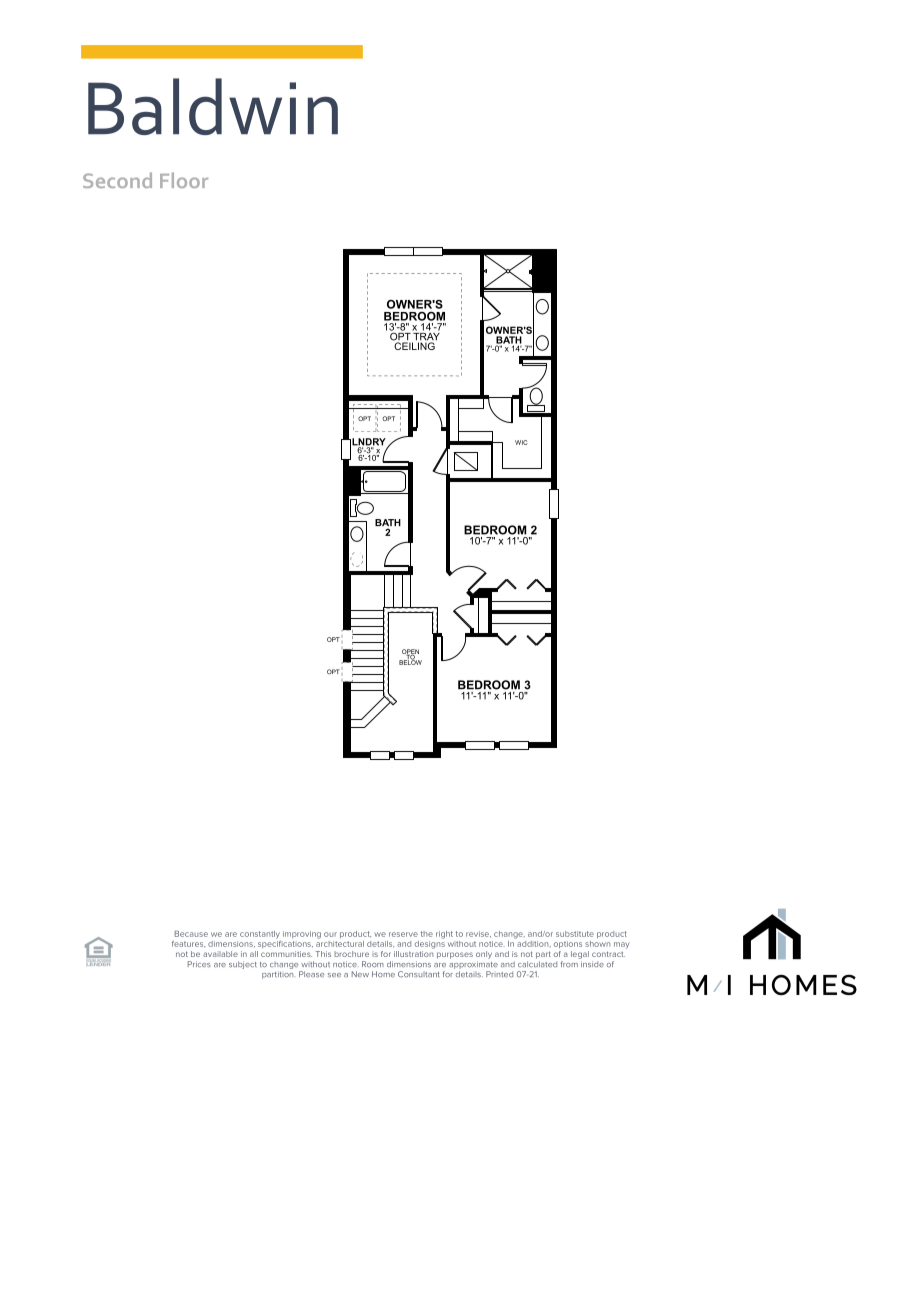  I want to click on features, so click(188, 944).
